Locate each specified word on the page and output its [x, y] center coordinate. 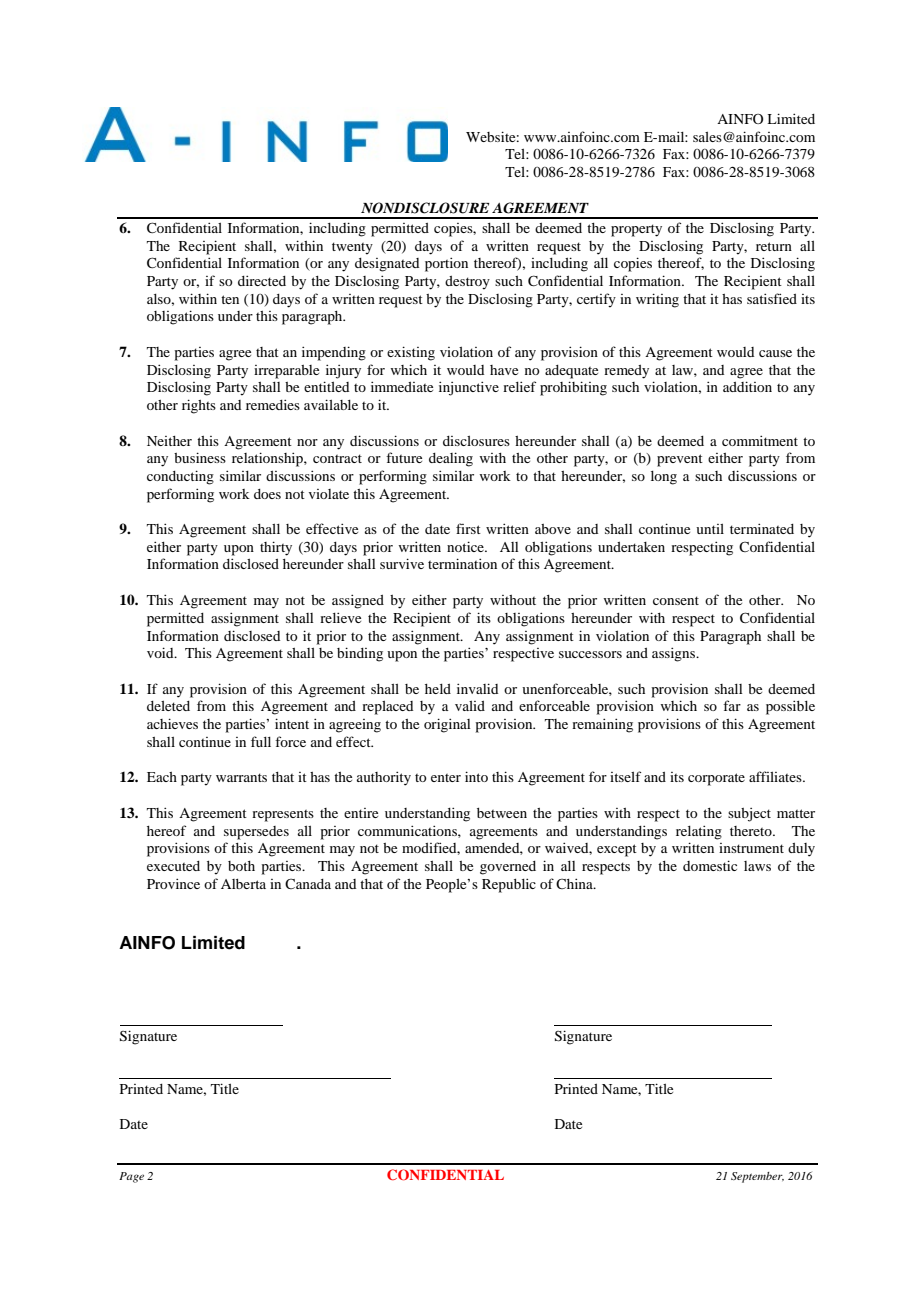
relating [699, 832]
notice [466, 546]
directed [262, 280]
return [774, 246]
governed [508, 868]
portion [446, 264]
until [710, 529]
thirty [276, 548]
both [241, 866]
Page [131, 1177]
